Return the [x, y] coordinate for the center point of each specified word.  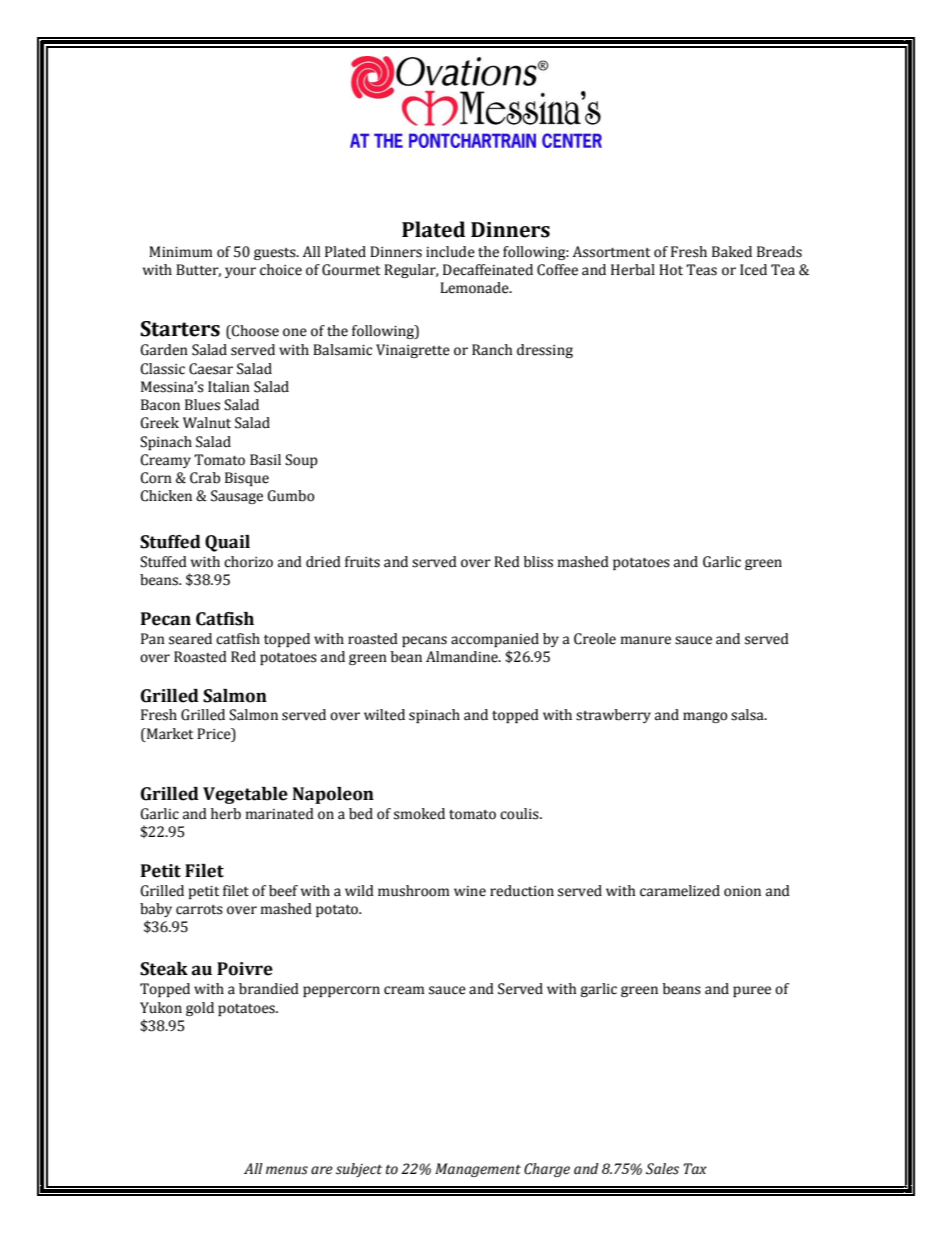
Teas [701, 270]
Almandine [463, 657]
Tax [695, 1169]
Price [215, 734]
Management [478, 1170]
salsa [748, 715]
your [240, 272]
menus [287, 1170]
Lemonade [475, 288]
